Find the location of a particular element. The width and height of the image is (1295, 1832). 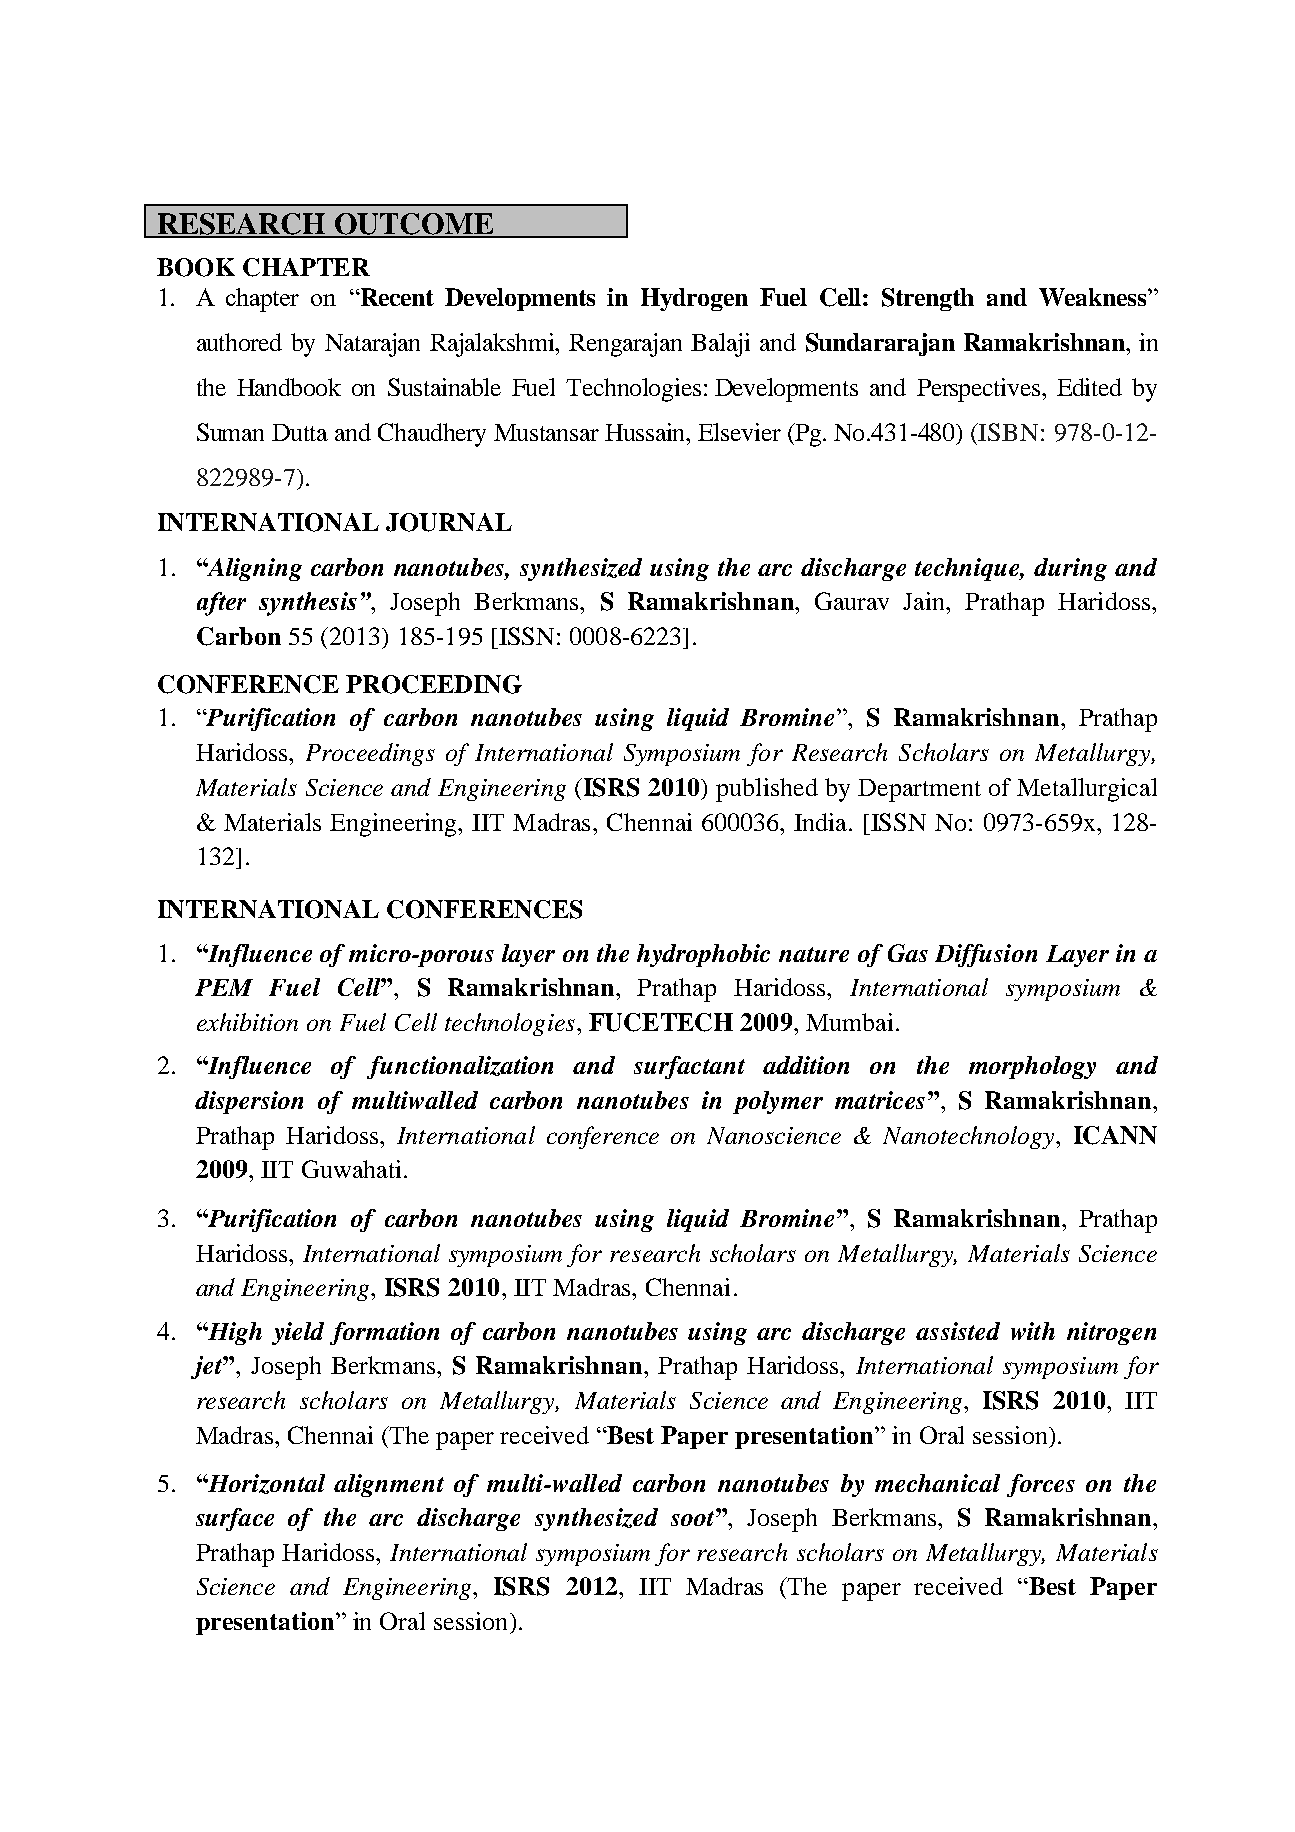

Perspectives is located at coordinates (980, 390).
